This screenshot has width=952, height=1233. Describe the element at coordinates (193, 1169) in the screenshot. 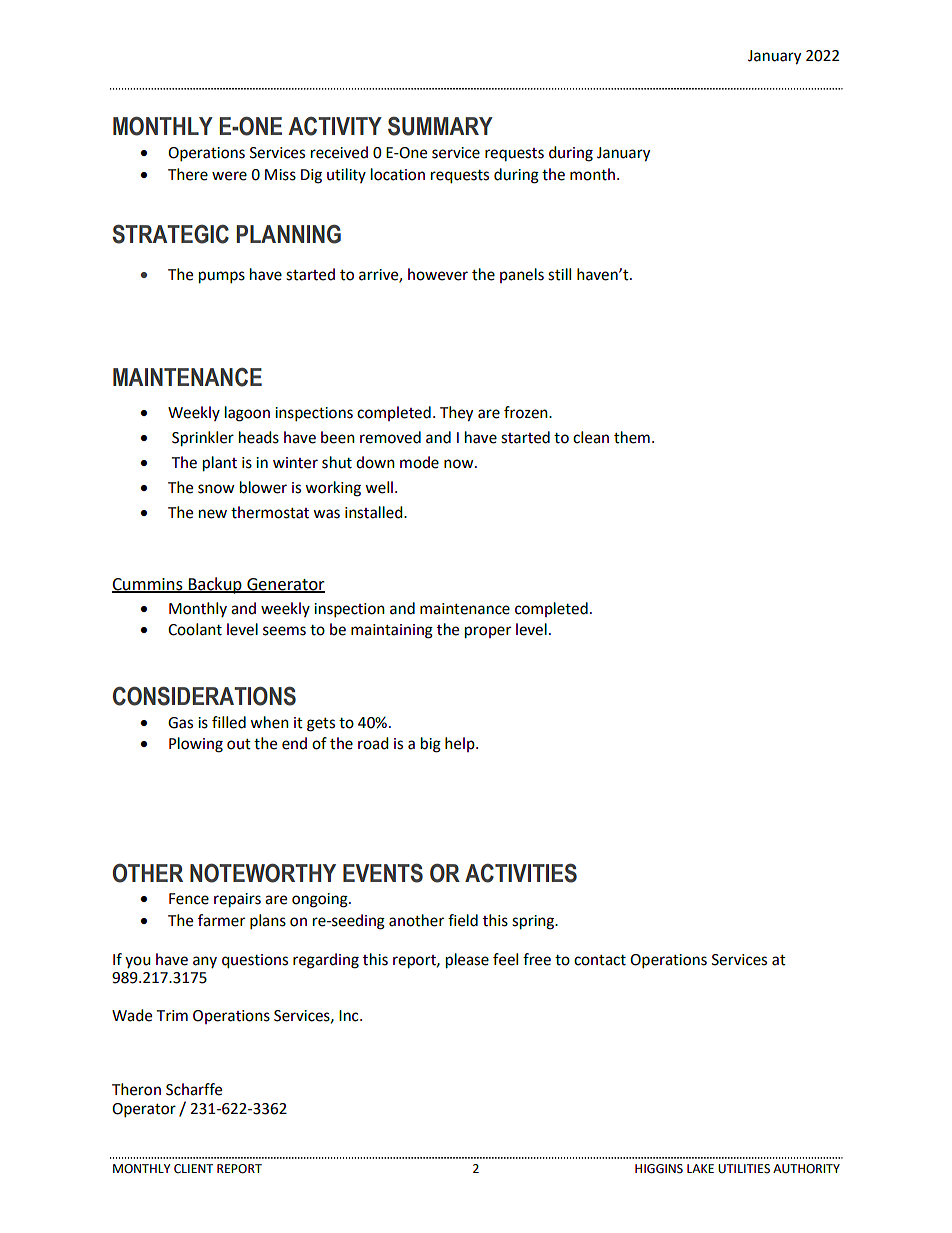

I see `CLIENT` at that location.
